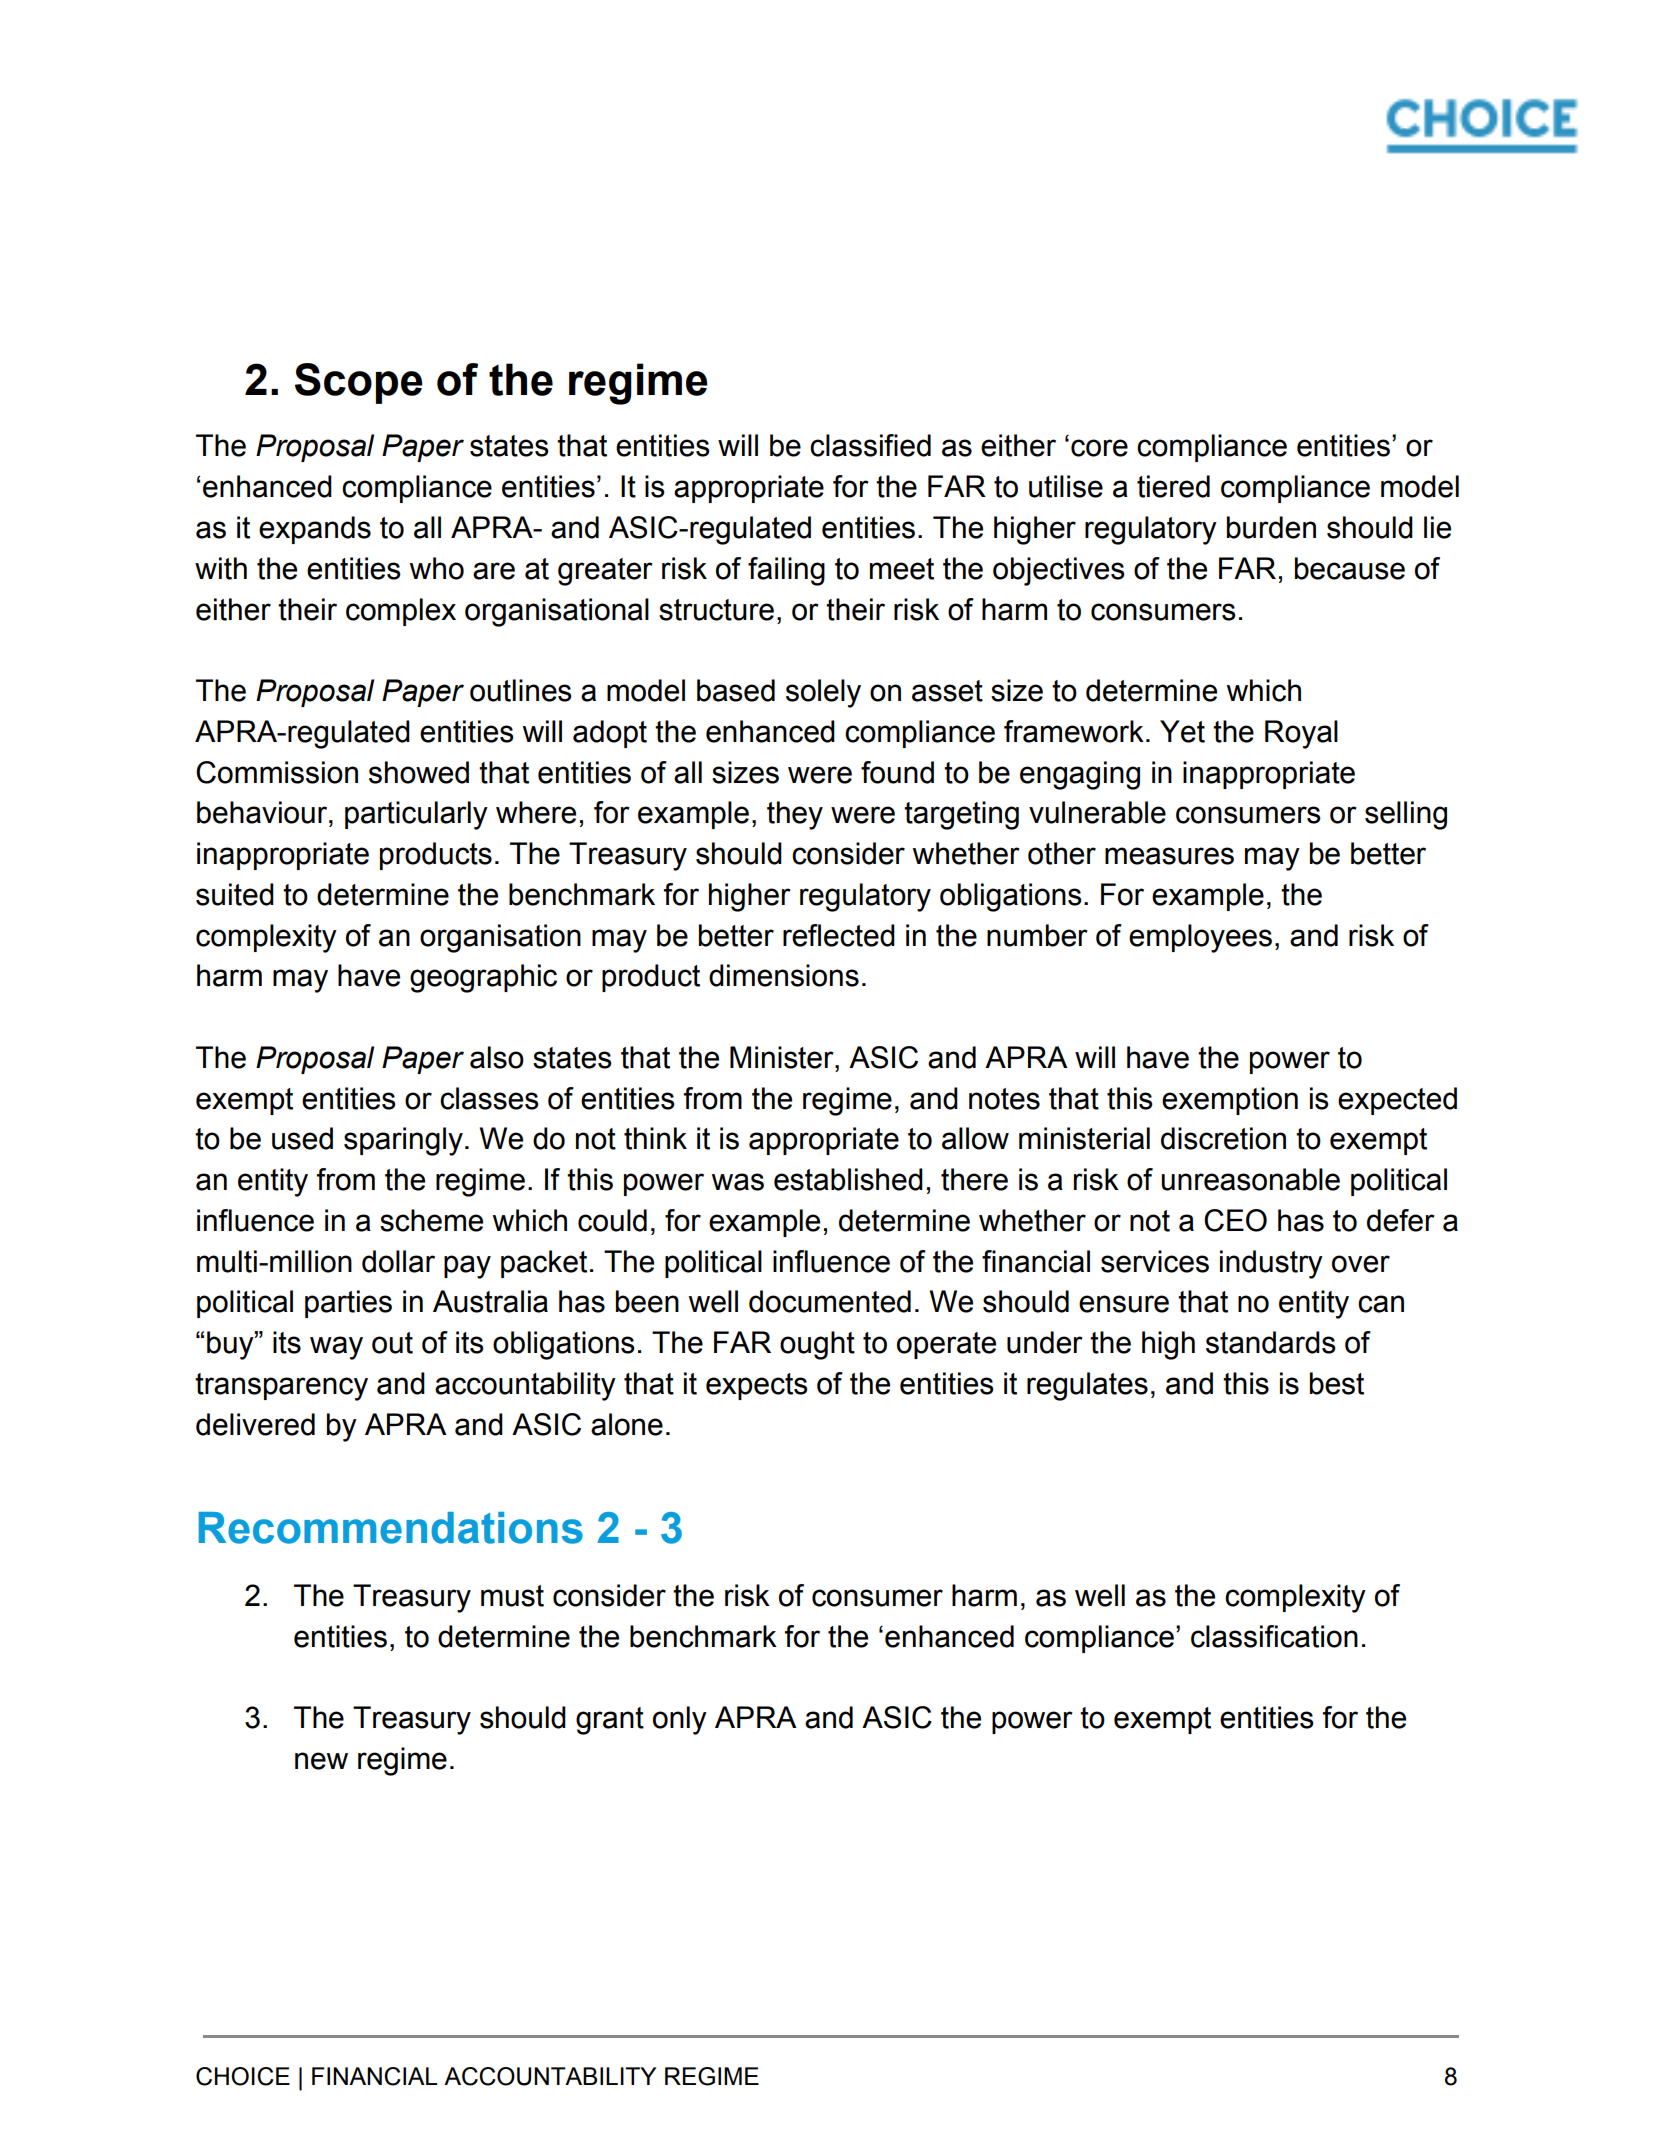  Describe the element at coordinates (1271, 527) in the page. I see `burden` at that location.
